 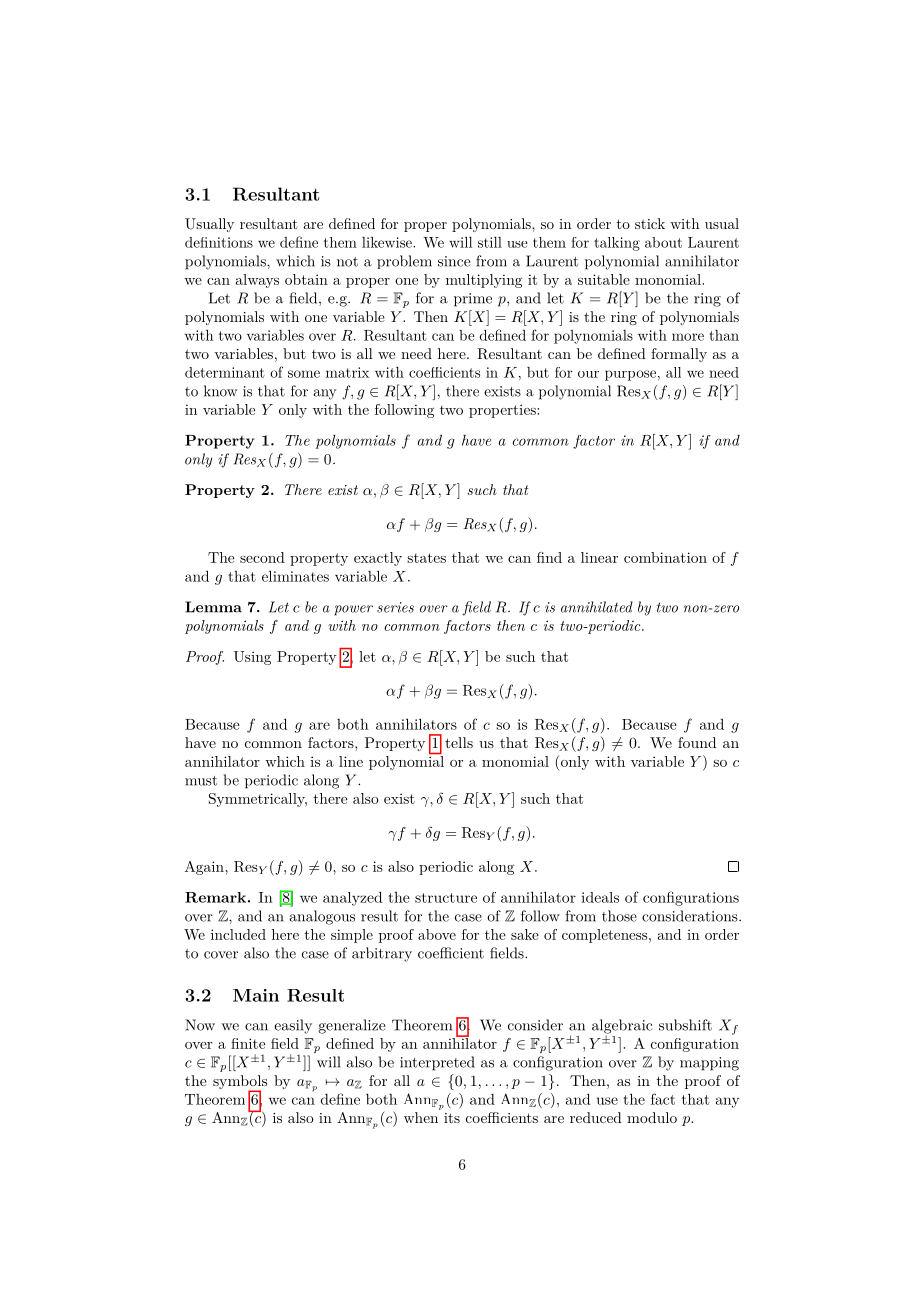 What do you see at coordinates (426, 558) in the page?
I see `states` at bounding box center [426, 558].
